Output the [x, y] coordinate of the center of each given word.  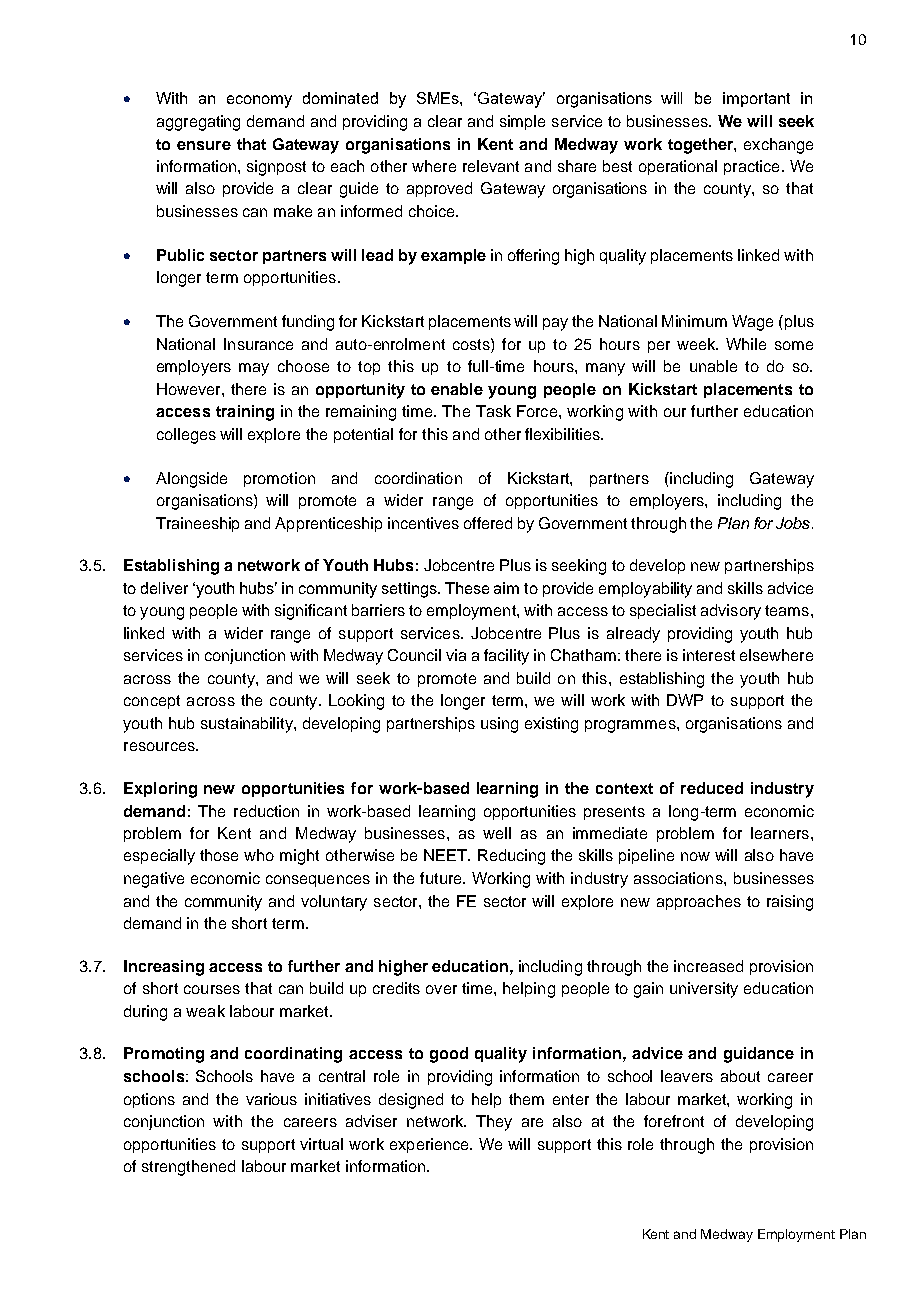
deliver [164, 588]
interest [709, 655]
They [494, 1123]
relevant [491, 166]
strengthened [188, 1168]
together [701, 146]
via [456, 655]
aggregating [198, 123]
